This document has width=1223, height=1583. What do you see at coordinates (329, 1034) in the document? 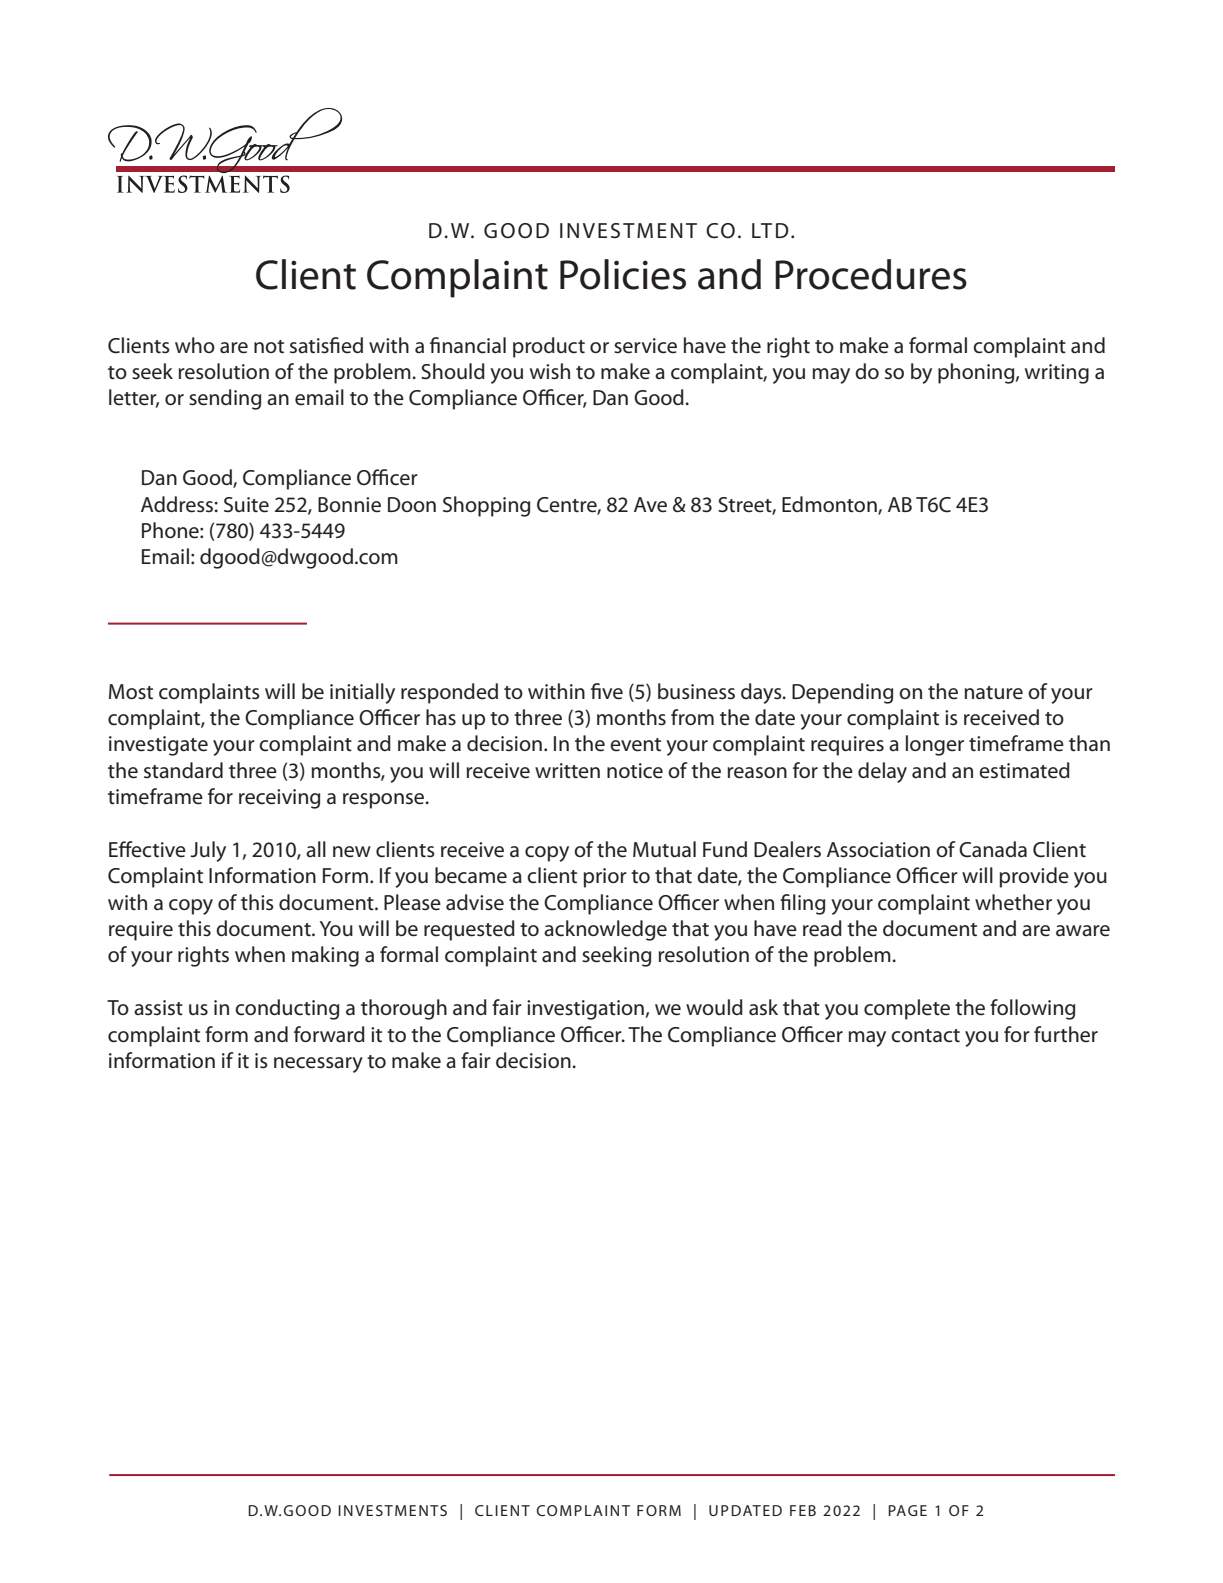
I see `forward` at bounding box center [329, 1034].
